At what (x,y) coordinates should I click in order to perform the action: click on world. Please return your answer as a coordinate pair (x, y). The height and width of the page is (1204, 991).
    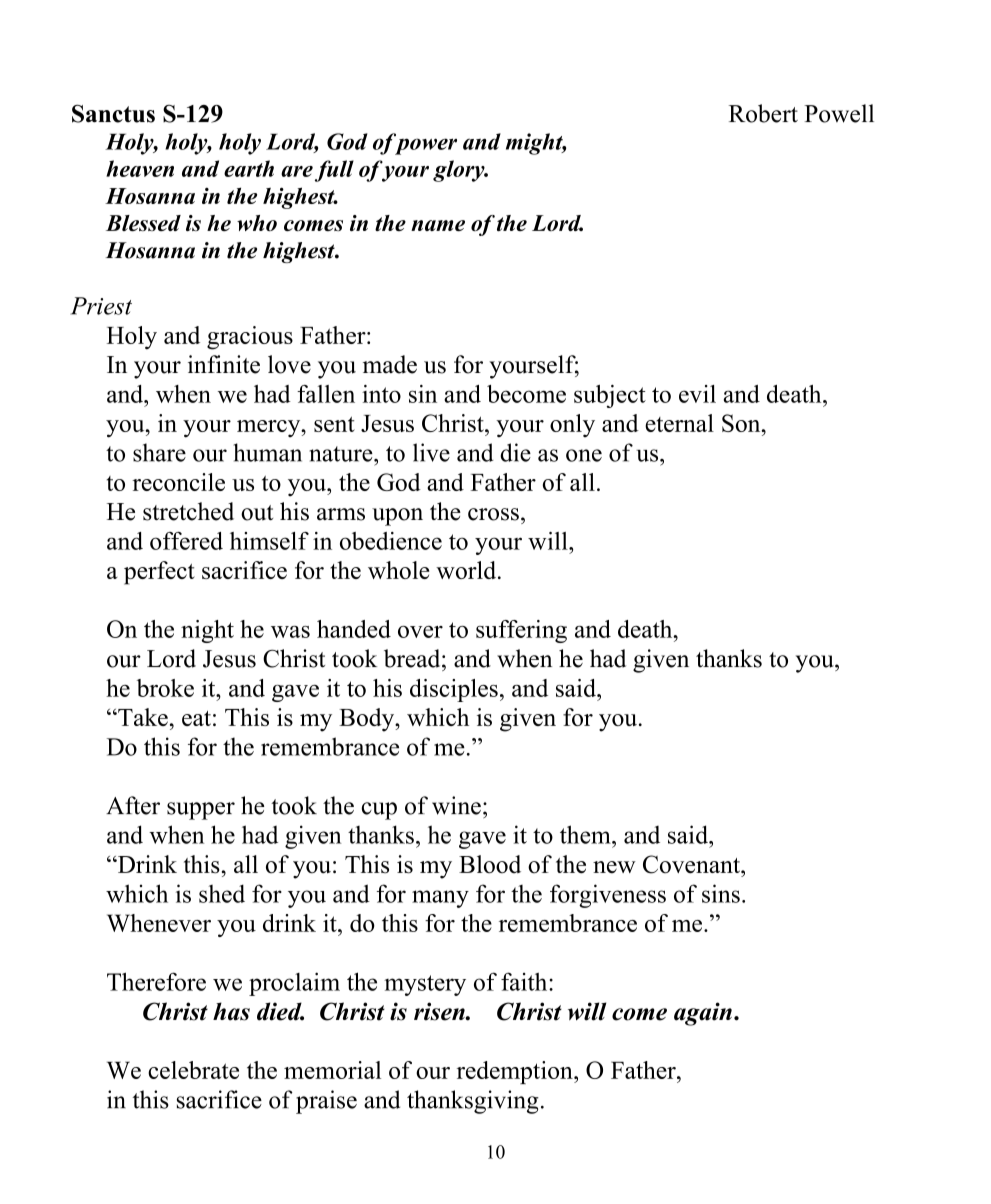
    Looking at the image, I should click on (467, 570).
